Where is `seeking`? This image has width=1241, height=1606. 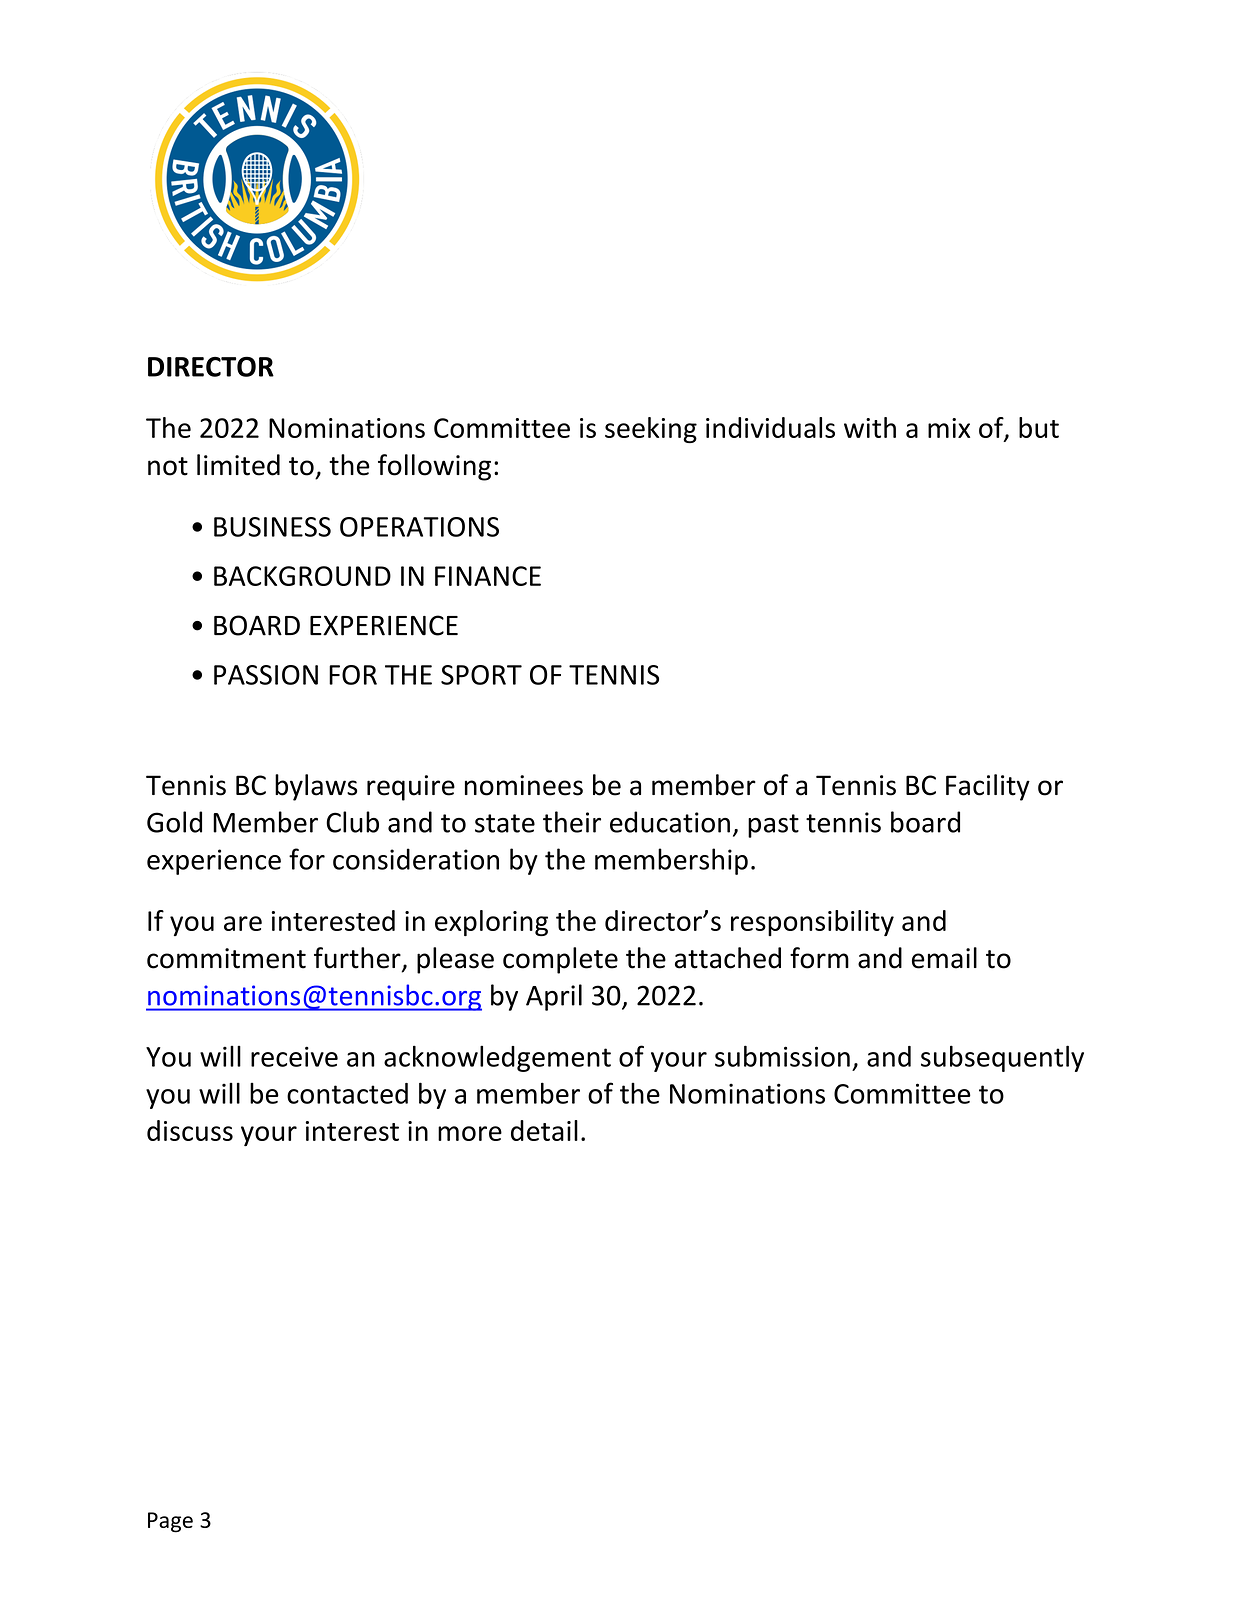
seeking is located at coordinates (651, 430).
